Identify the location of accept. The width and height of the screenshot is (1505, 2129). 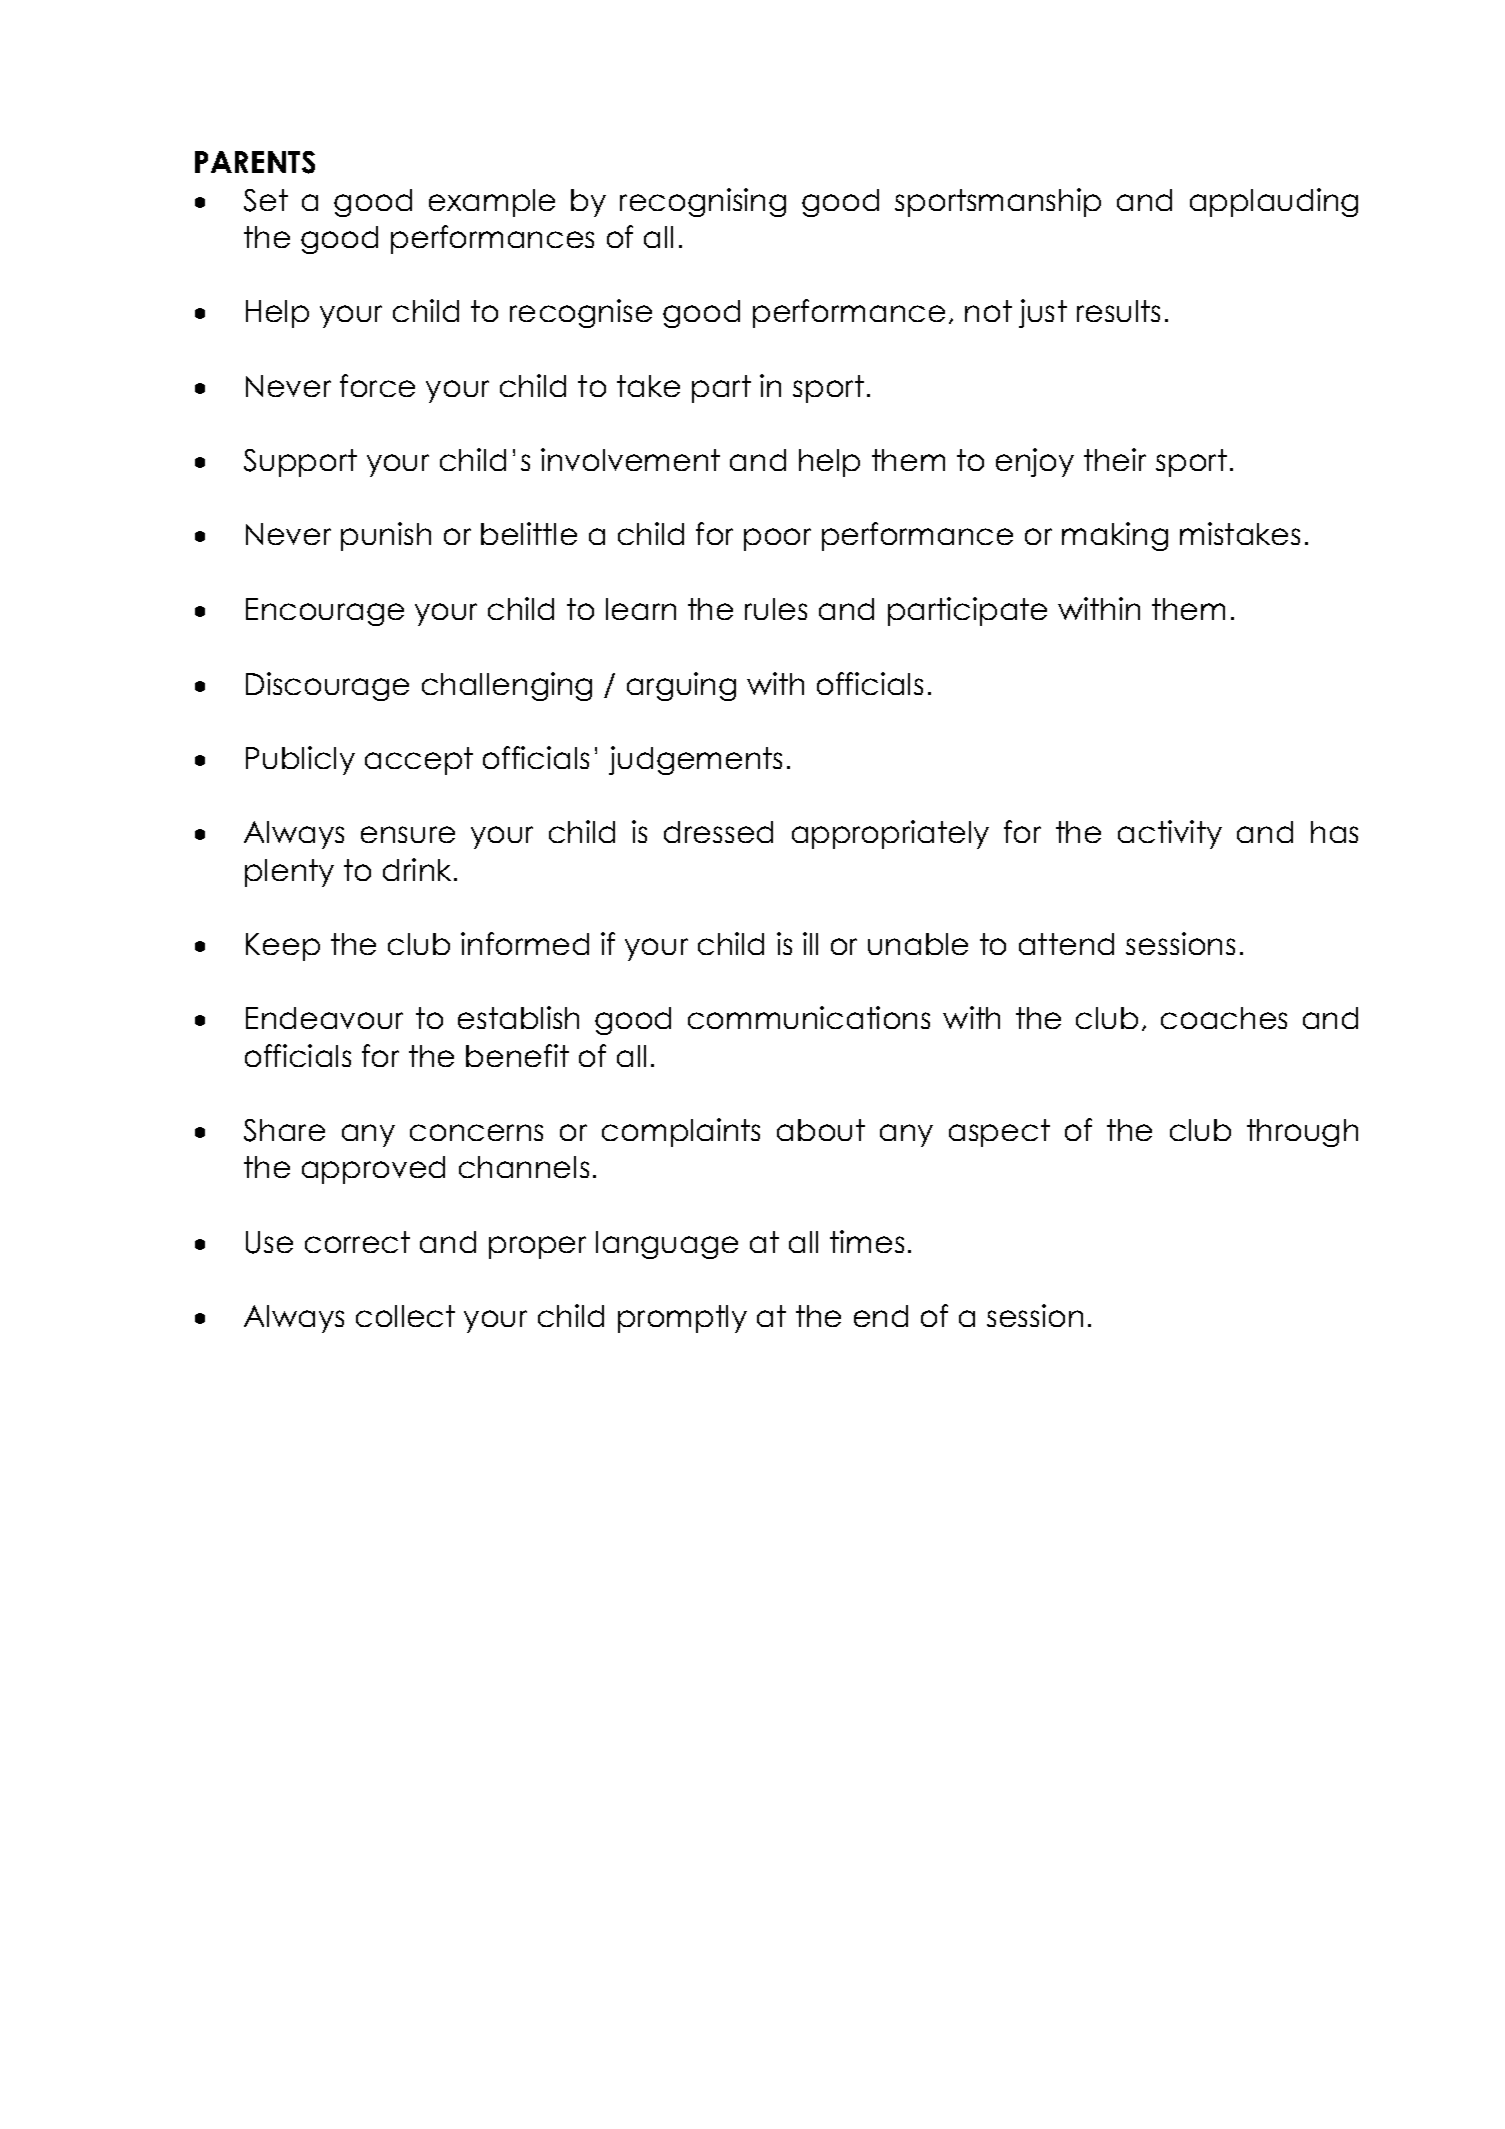
(419, 761).
